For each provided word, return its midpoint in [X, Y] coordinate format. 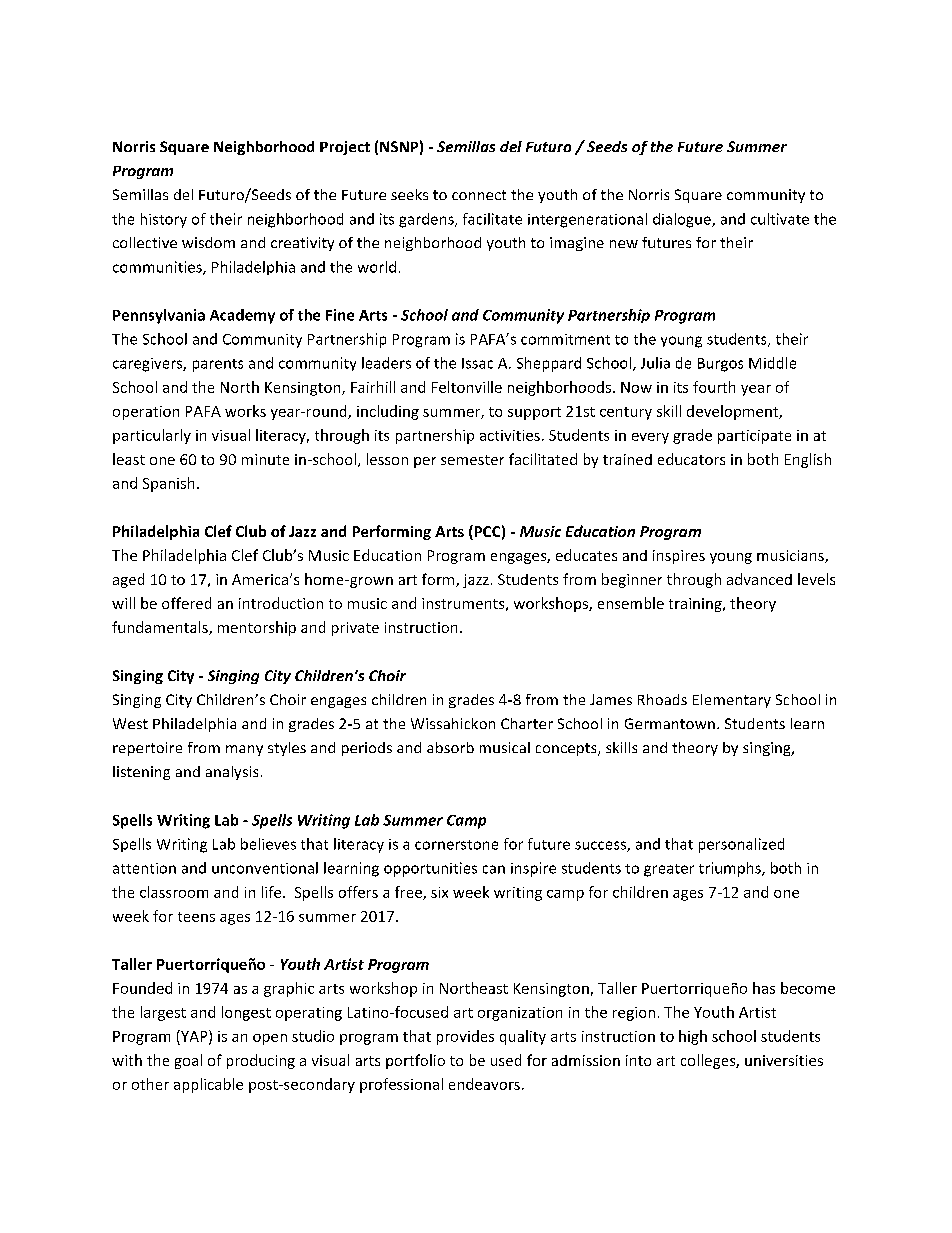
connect [479, 195]
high [693, 1037]
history [164, 220]
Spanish [168, 484]
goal [188, 1061]
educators [691, 459]
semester [472, 460]
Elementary [732, 701]
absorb [450, 747]
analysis [232, 773]
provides [465, 1037]
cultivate [780, 219]
